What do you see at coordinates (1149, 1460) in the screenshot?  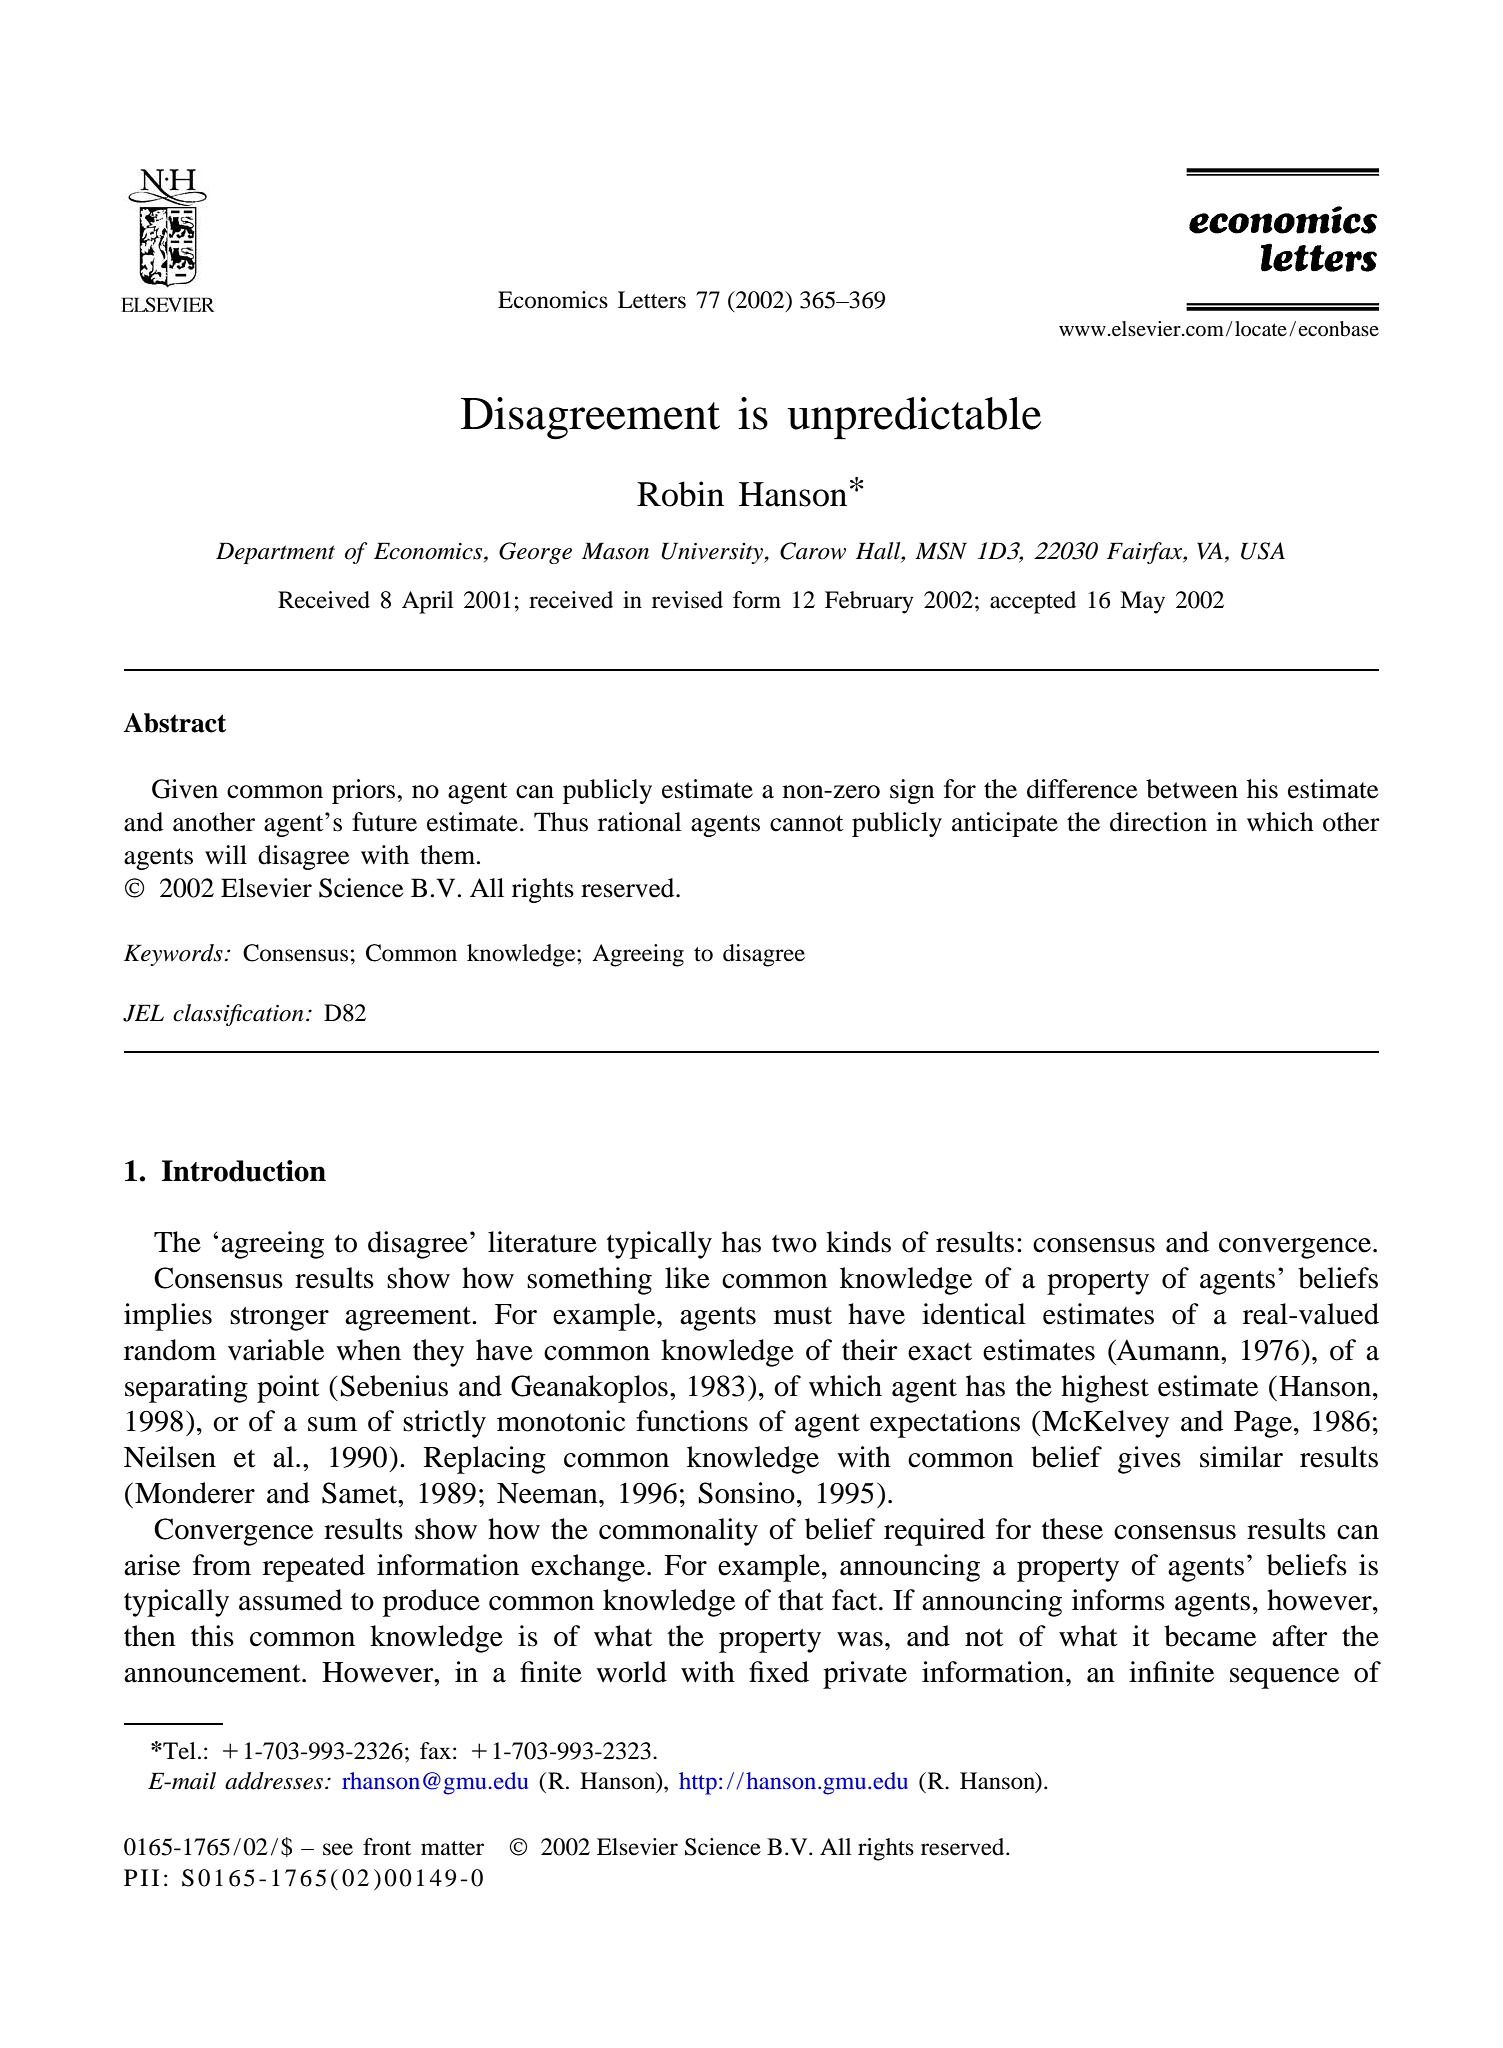 I see `gives` at bounding box center [1149, 1460].
